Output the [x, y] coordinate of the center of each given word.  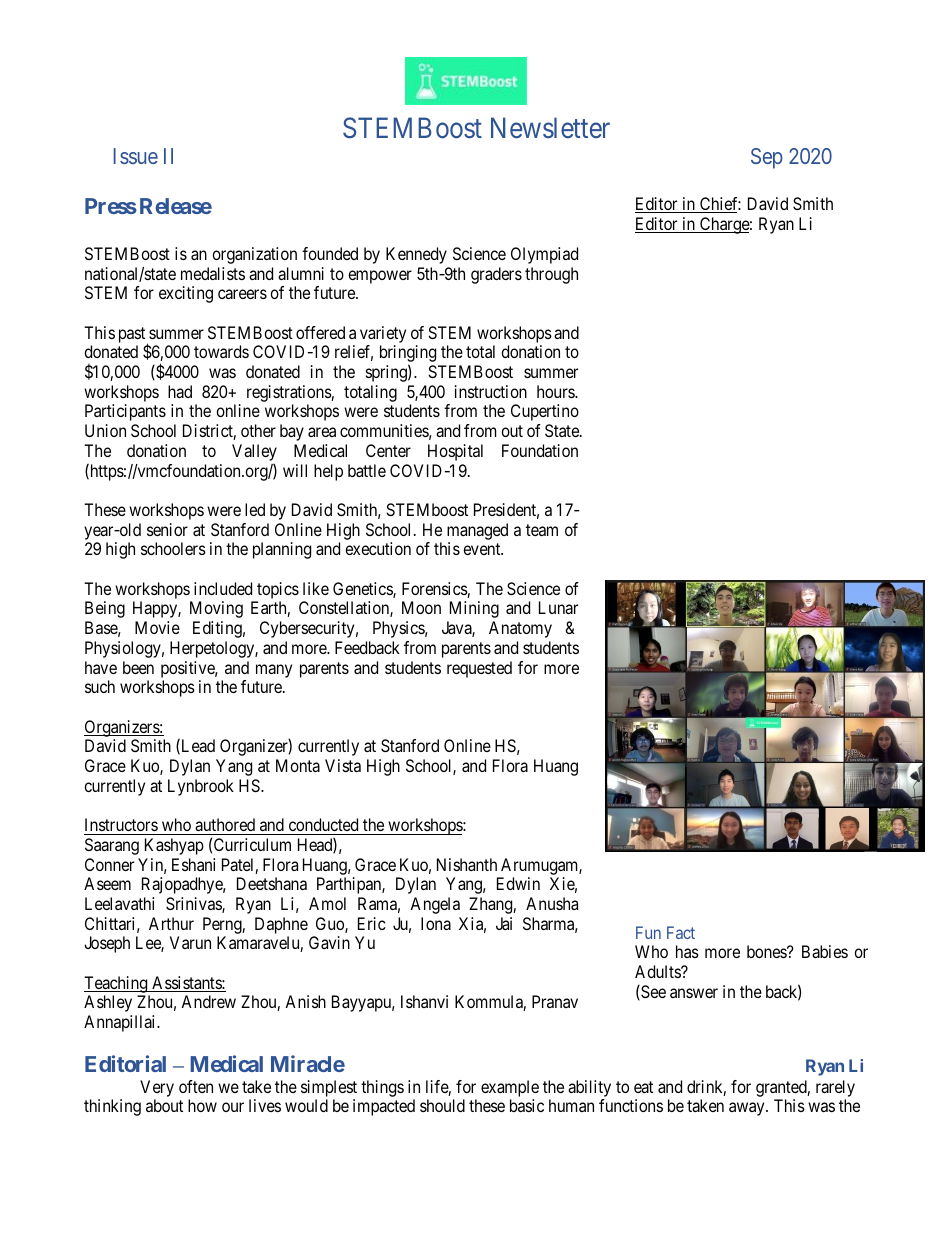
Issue [136, 156]
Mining [474, 609]
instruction [491, 391]
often [196, 1086]
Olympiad [544, 255]
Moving [216, 609]
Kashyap [174, 846]
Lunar [558, 607]
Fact [681, 932]
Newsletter [550, 128]
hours [556, 391]
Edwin [518, 883]
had [180, 391]
